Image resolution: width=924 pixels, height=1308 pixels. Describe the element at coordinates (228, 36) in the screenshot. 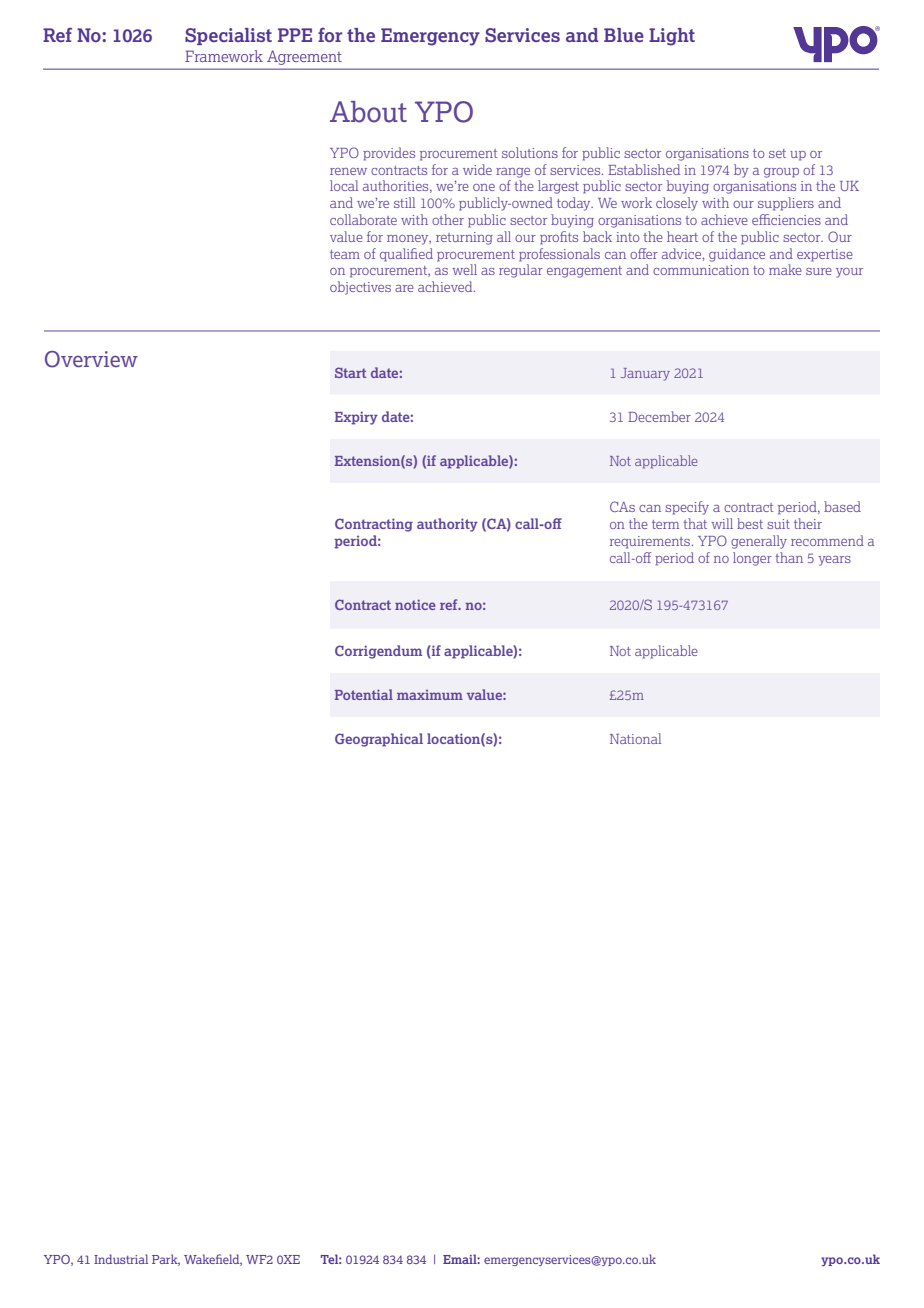

I see `Specialist` at that location.
